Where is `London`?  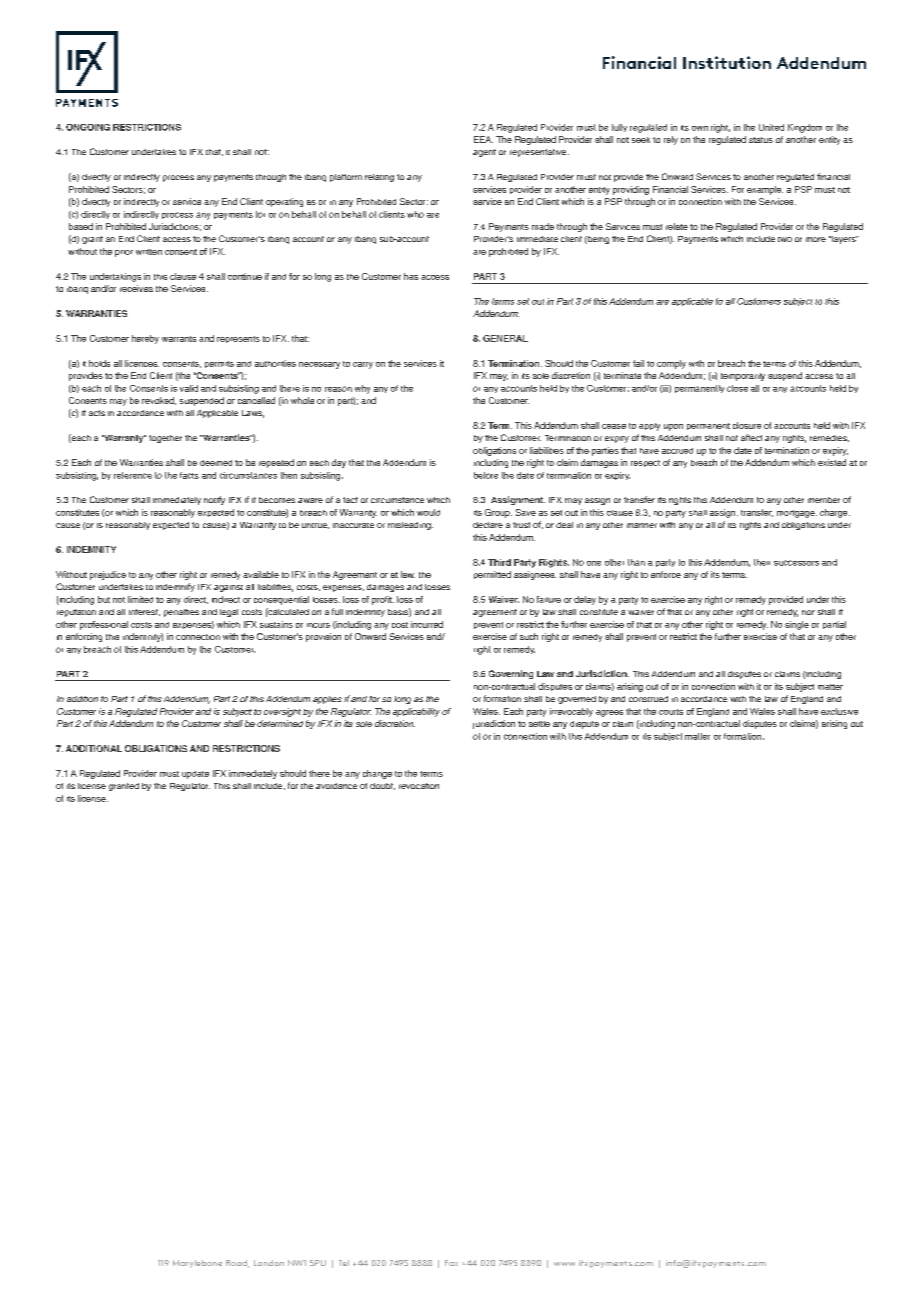
London is located at coordinates (269, 1263).
